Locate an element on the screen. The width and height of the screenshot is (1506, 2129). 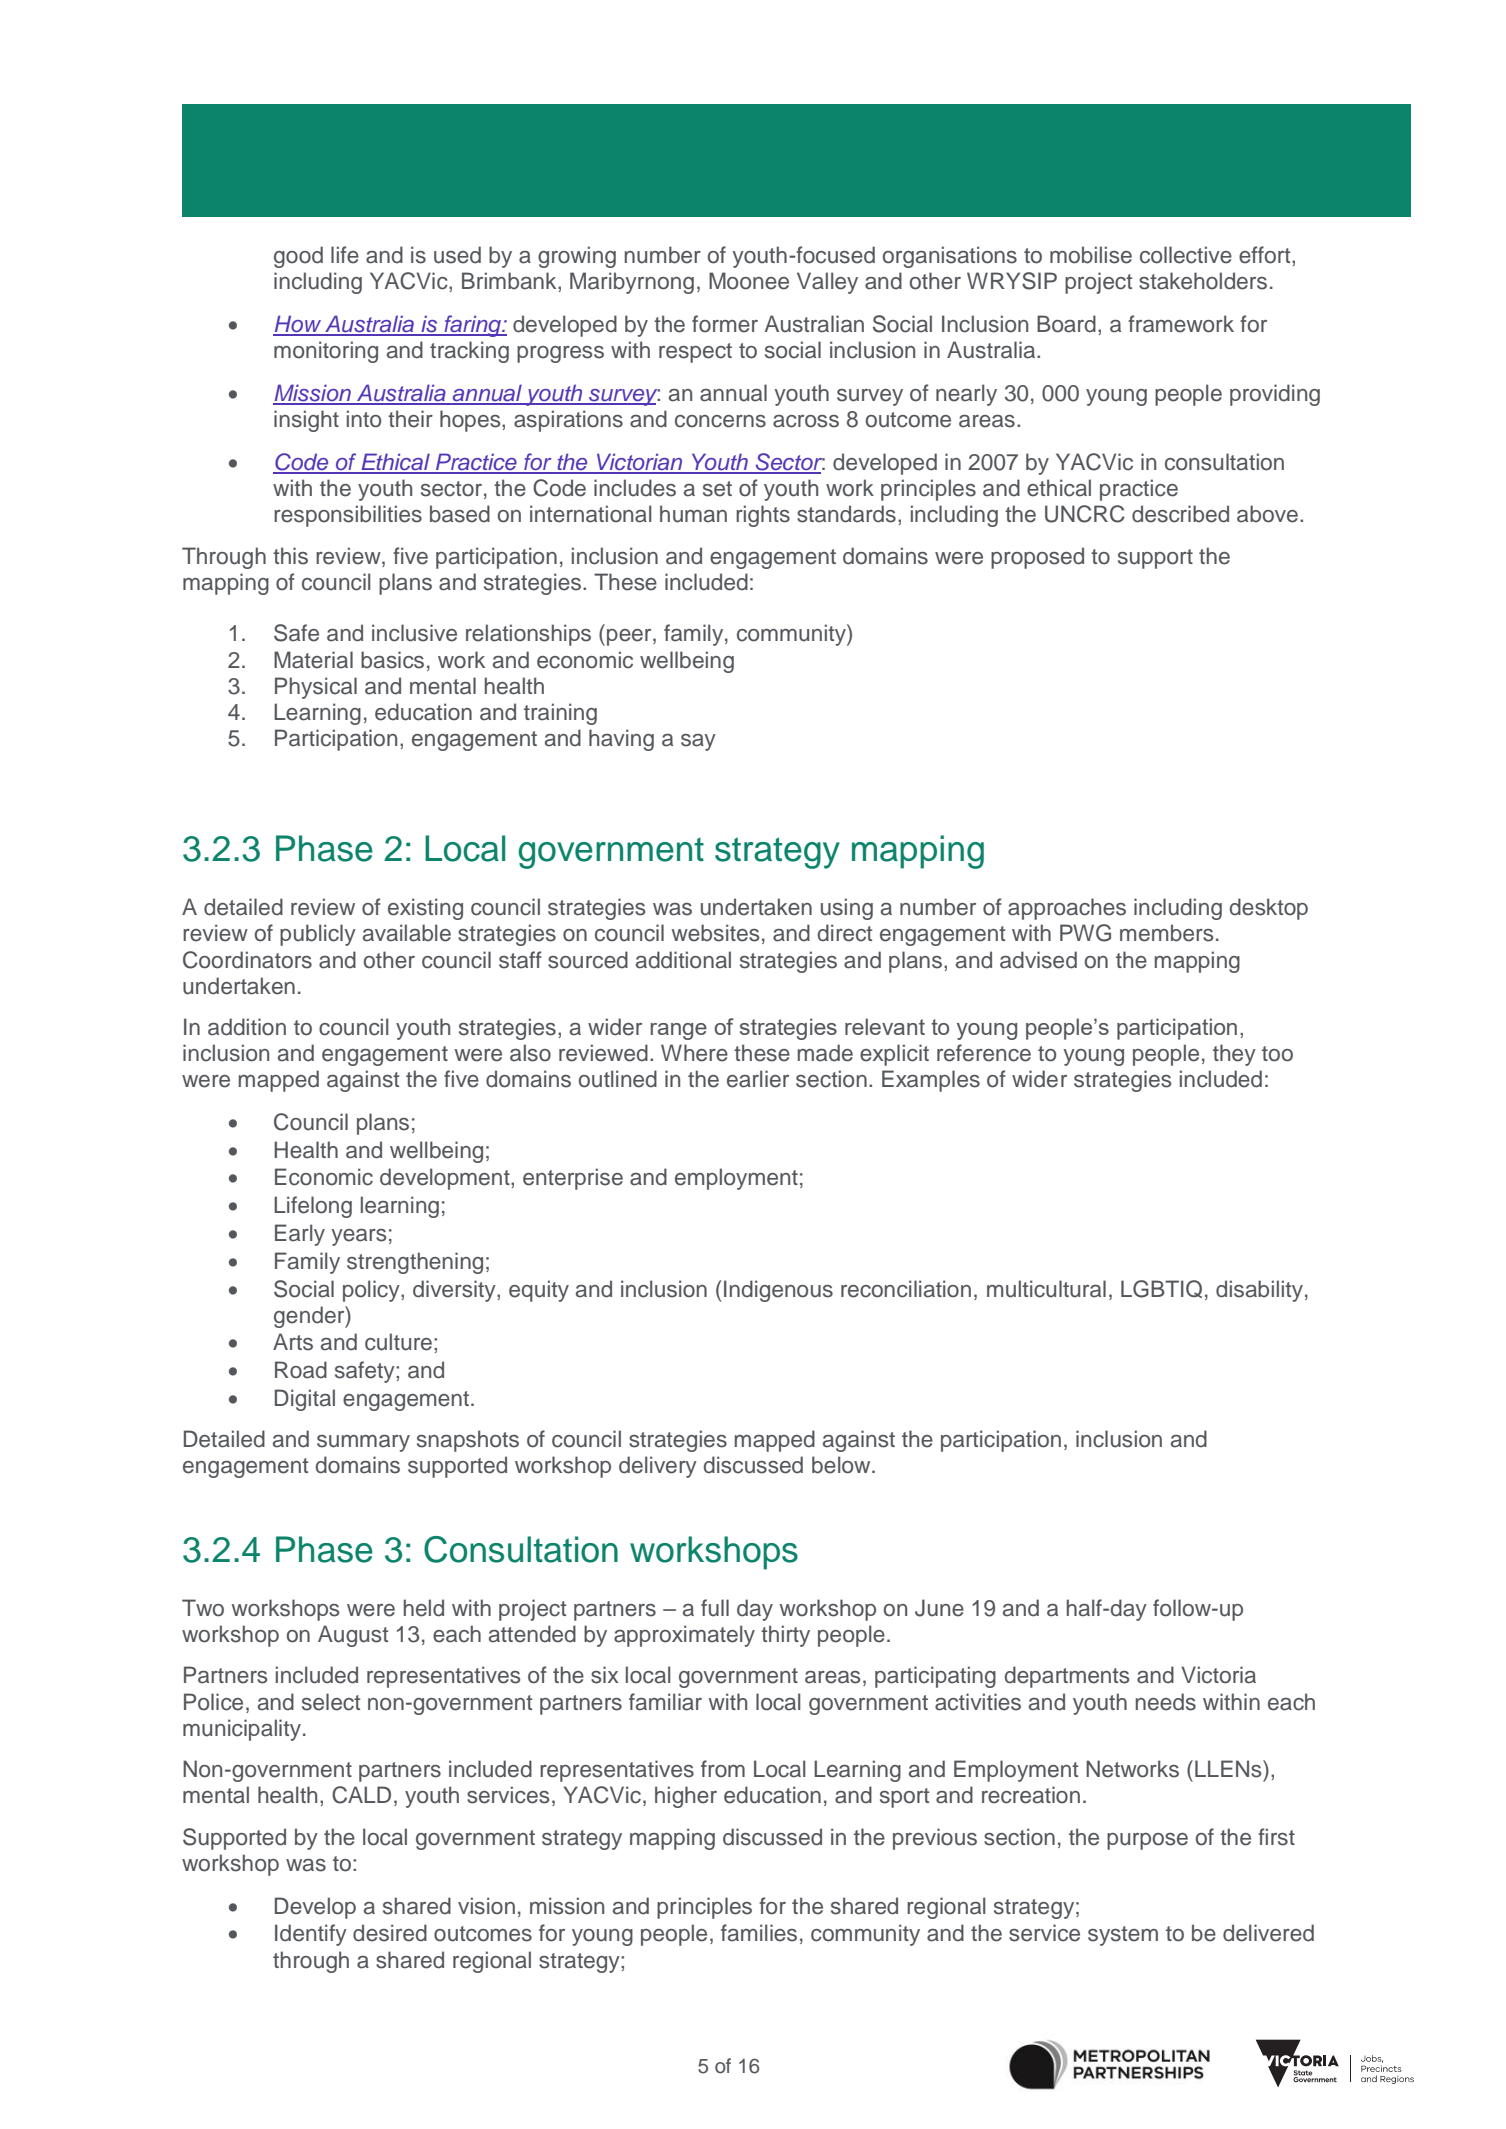
they is located at coordinates (1234, 1055).
